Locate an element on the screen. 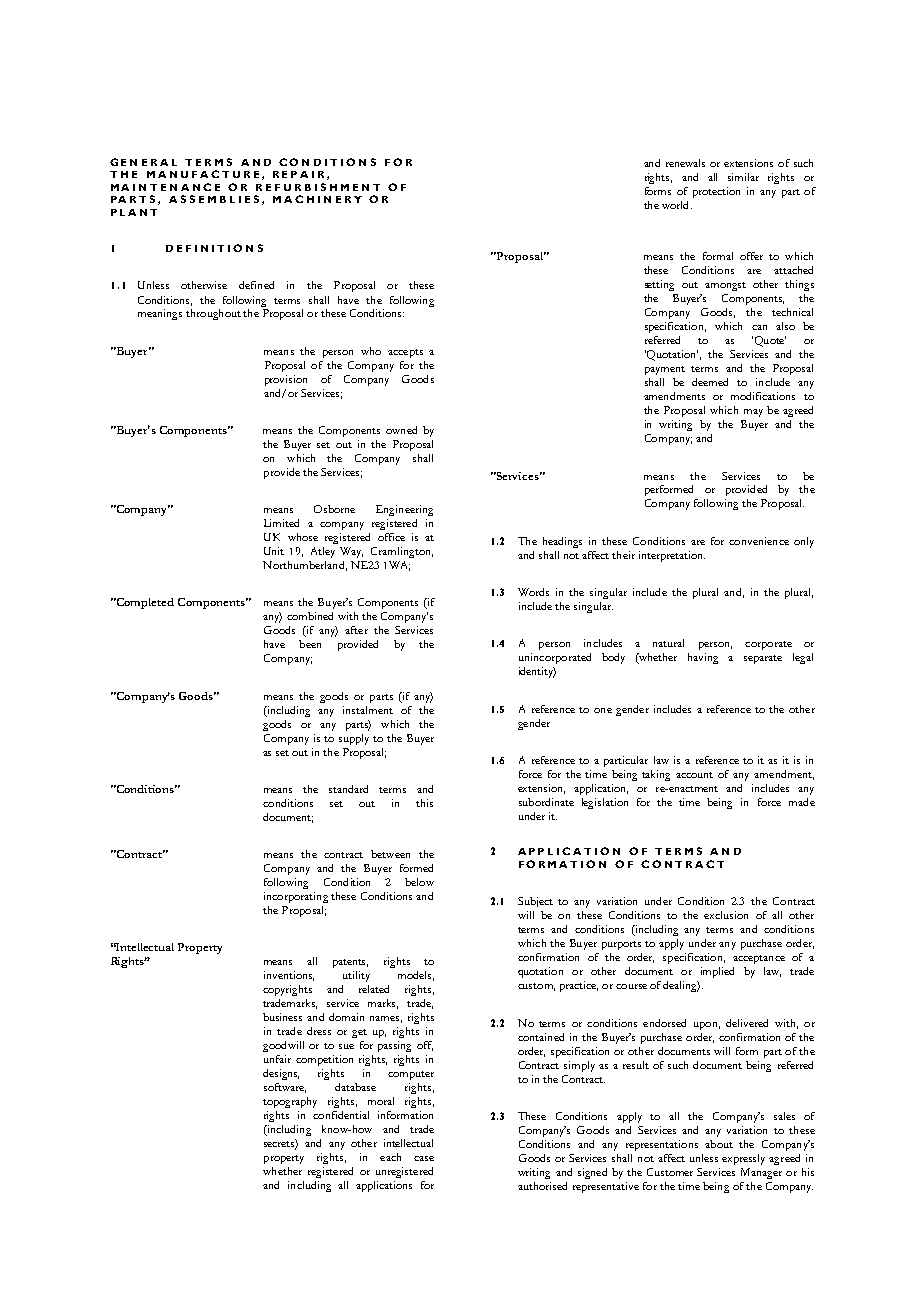 This screenshot has height=1308, width=924. defined is located at coordinates (256, 285).
